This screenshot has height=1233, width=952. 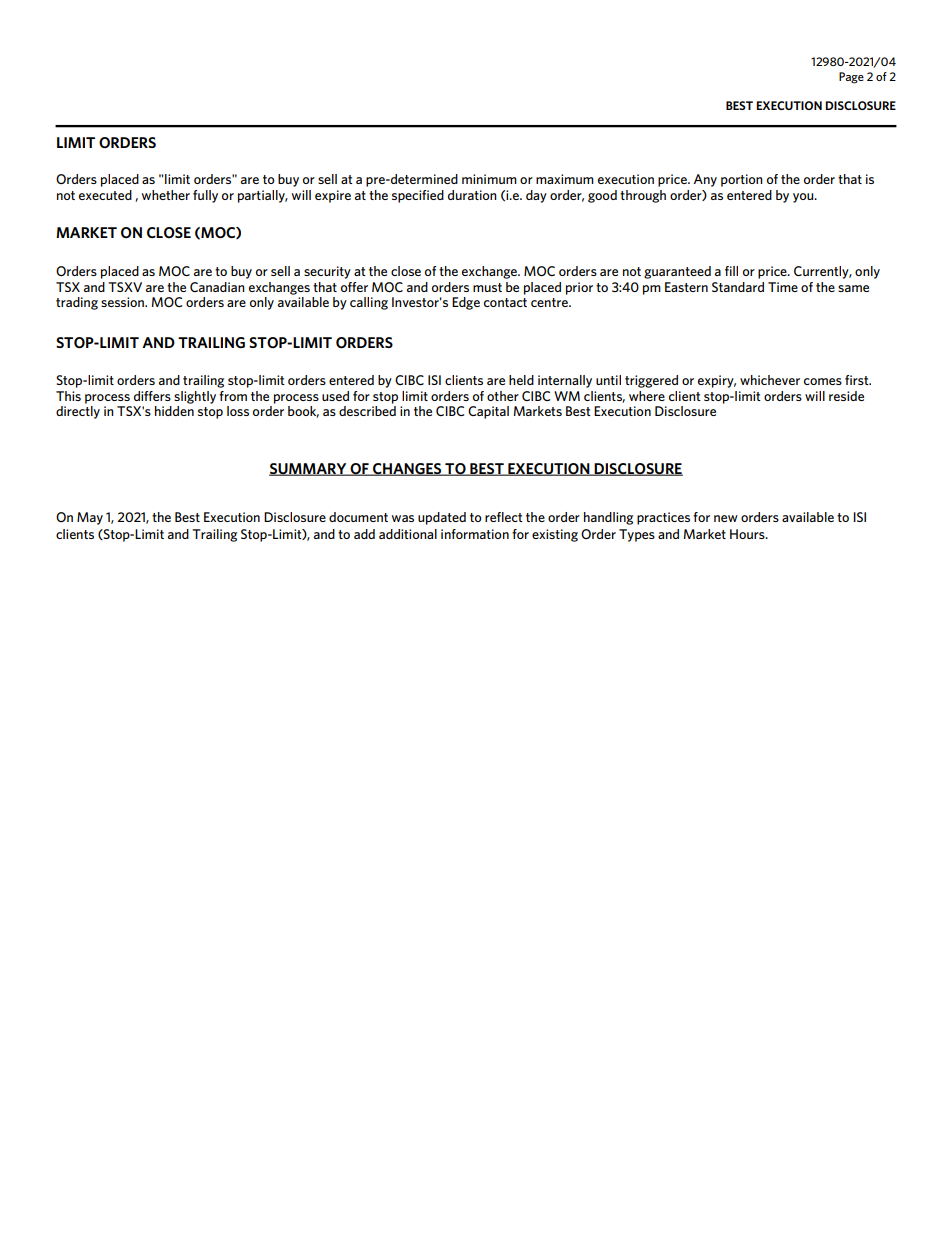 I want to click on fully, so click(x=205, y=196).
